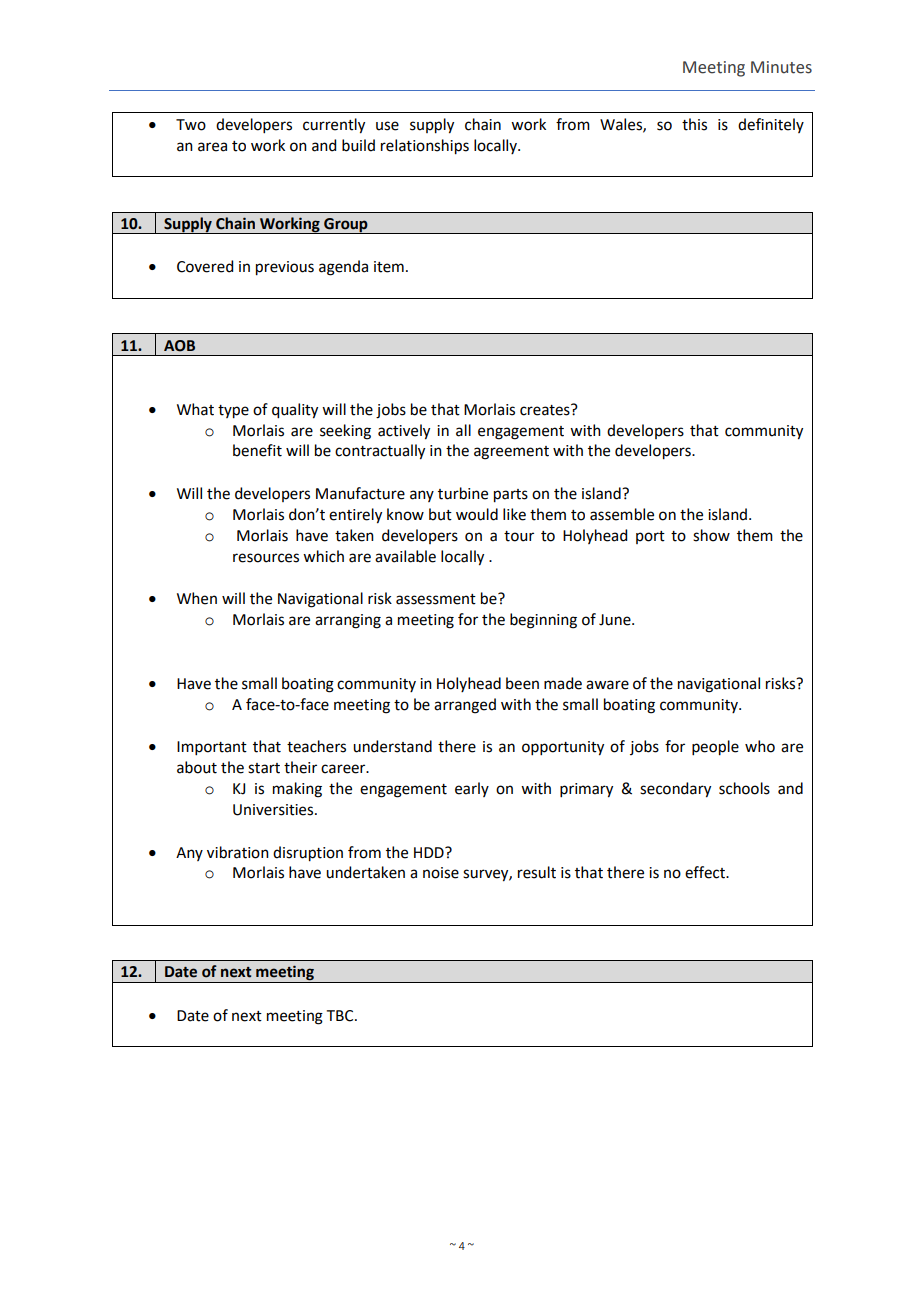  What do you see at coordinates (425, 147) in the screenshot?
I see `relationships` at bounding box center [425, 147].
